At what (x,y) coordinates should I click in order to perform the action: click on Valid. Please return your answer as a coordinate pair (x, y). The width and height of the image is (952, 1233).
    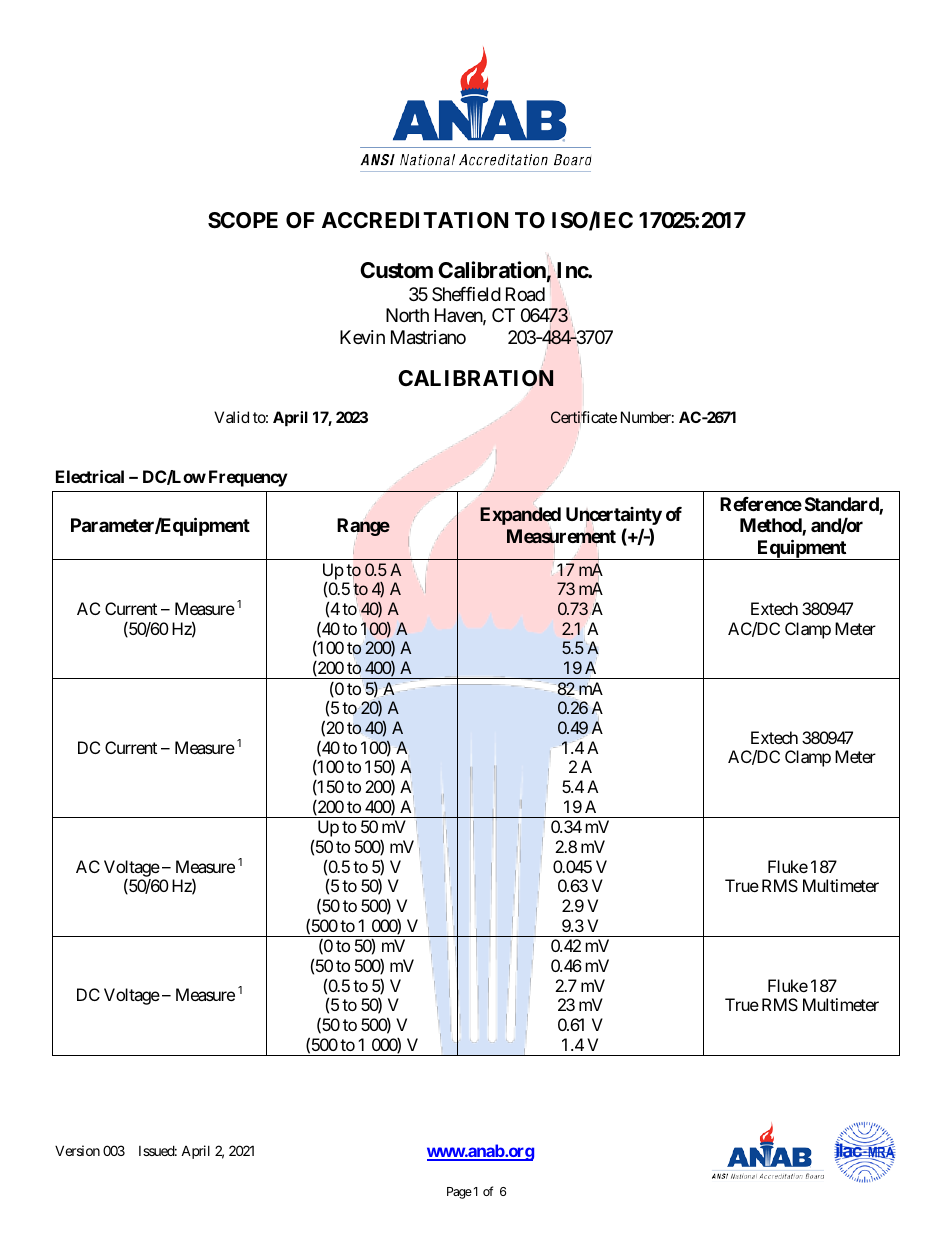
    Looking at the image, I should click on (231, 417).
